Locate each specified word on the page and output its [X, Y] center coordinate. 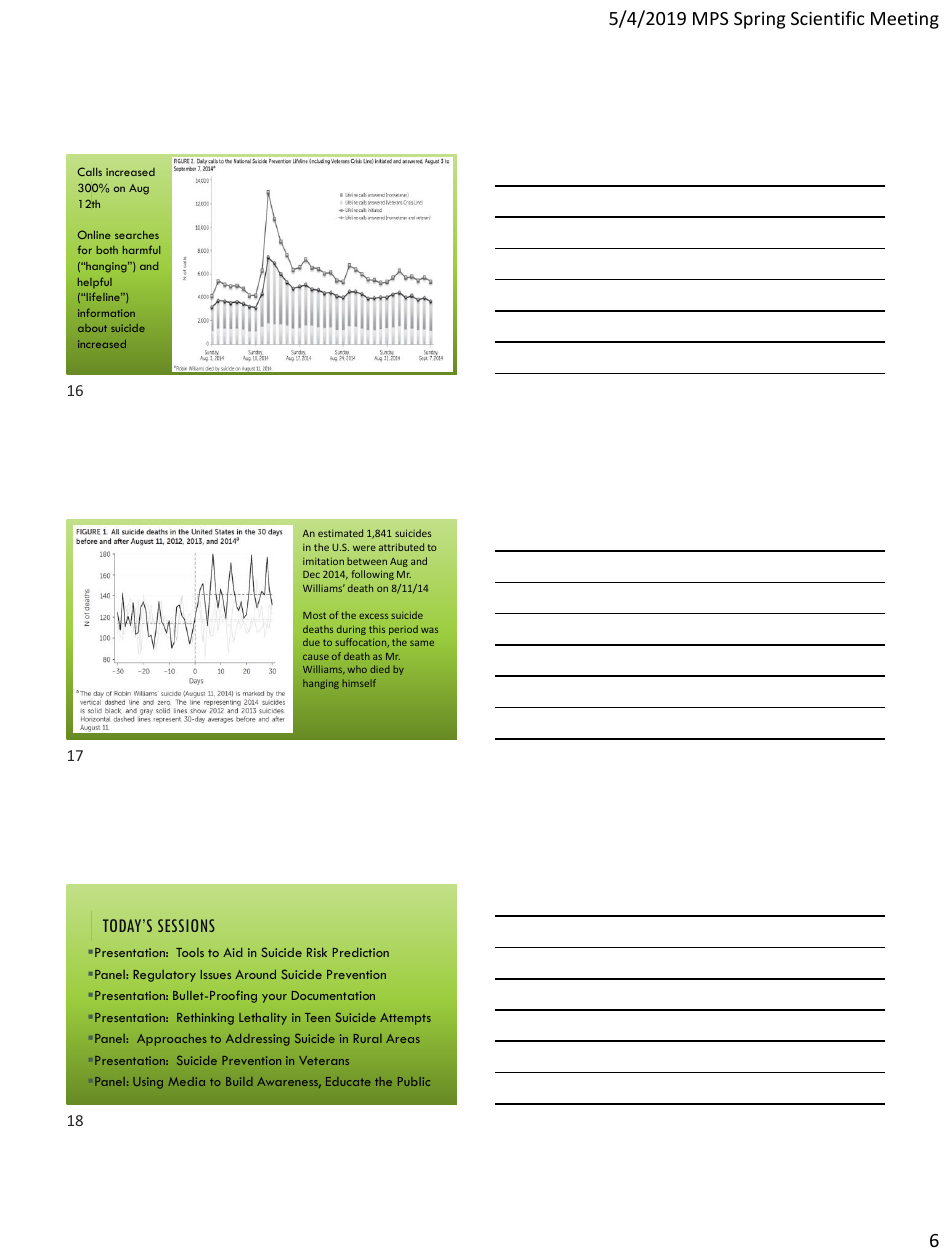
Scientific [828, 18]
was [429, 630]
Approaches [172, 1040]
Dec [311, 574]
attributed [401, 547]
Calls [90, 171]
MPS [710, 18]
